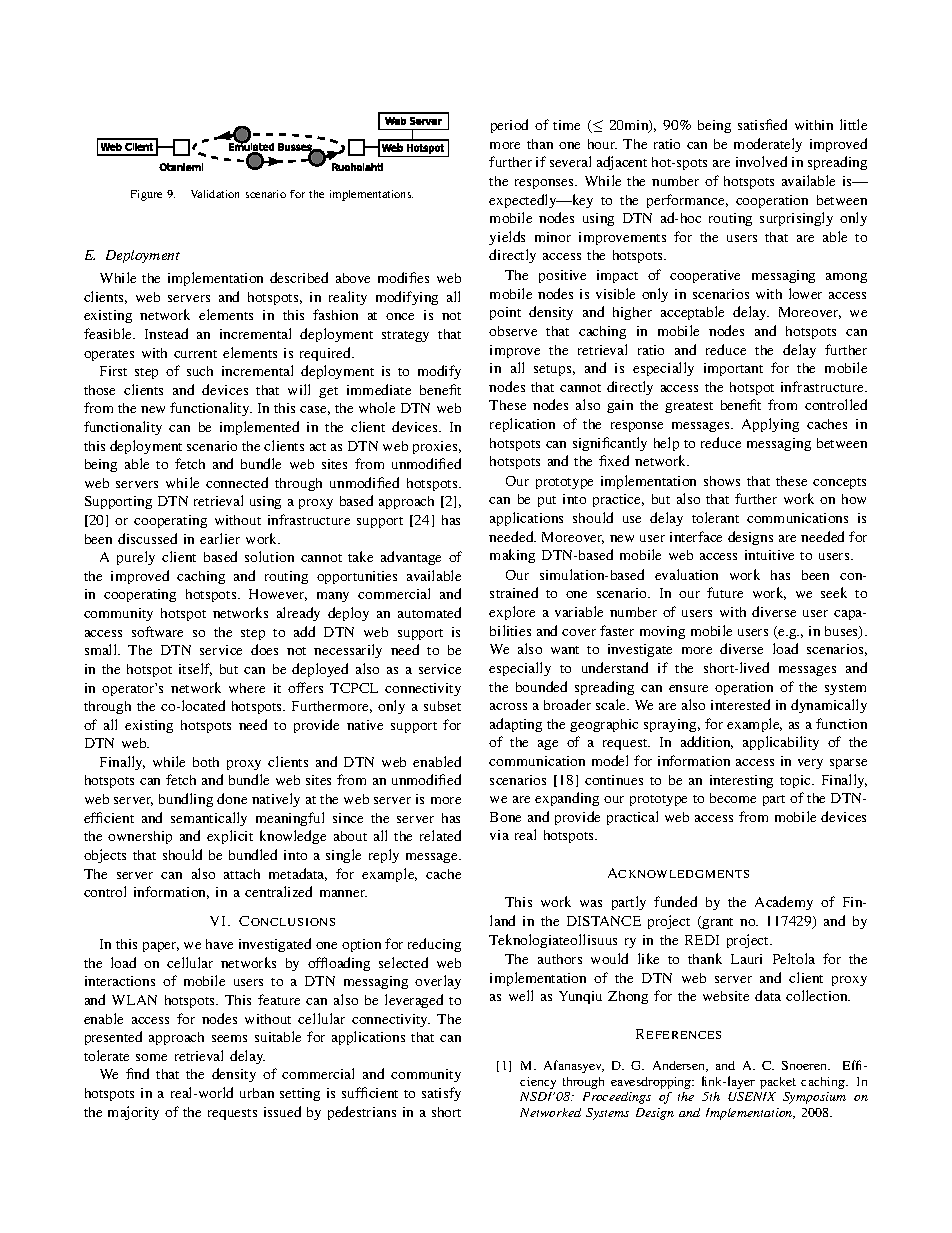  What do you see at coordinates (230, 837) in the screenshot?
I see `explicit` at bounding box center [230, 837].
